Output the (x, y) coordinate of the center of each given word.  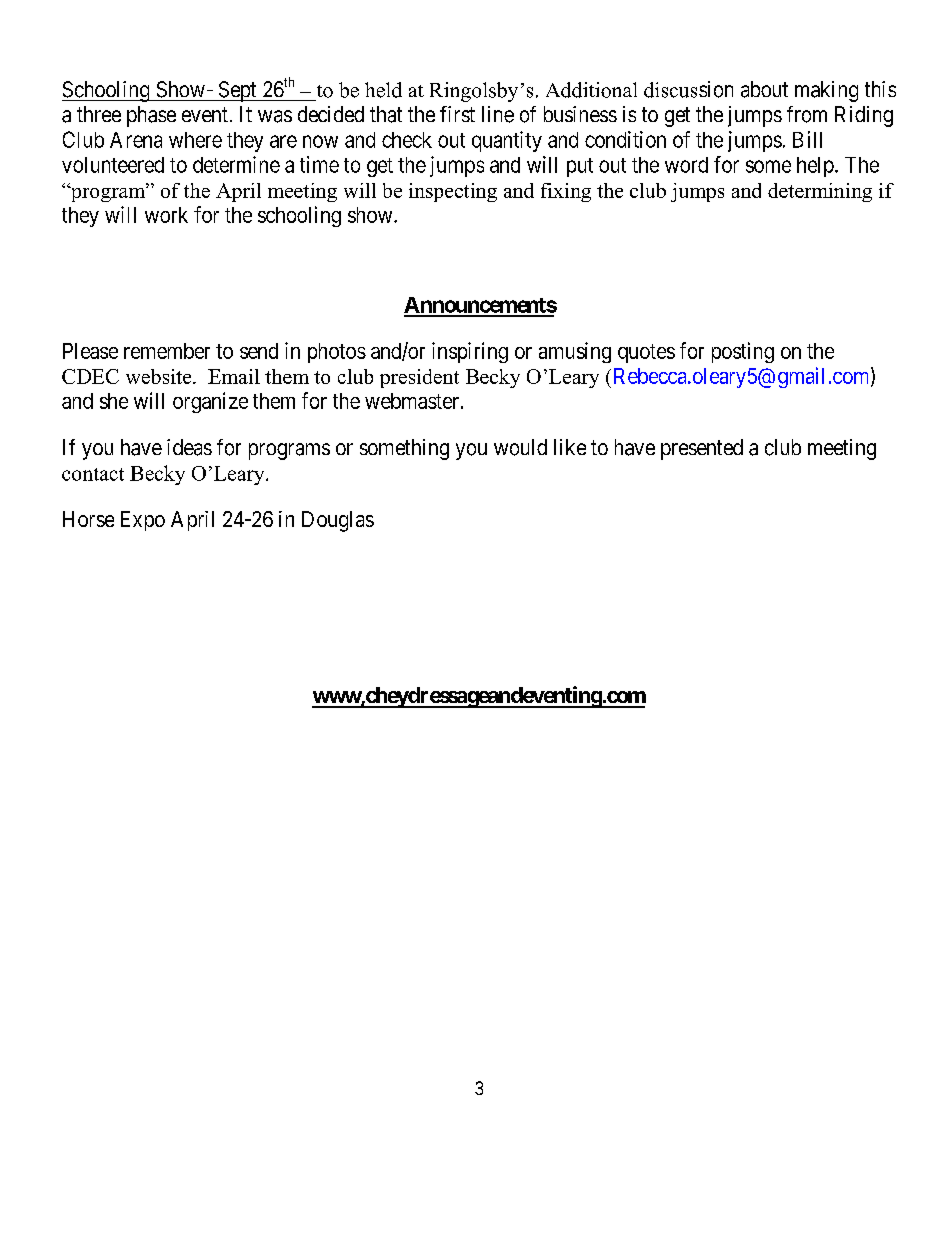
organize (210, 402)
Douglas (338, 521)
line (498, 114)
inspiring (470, 352)
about (764, 89)
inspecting (453, 192)
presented (702, 449)
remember (167, 351)
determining (820, 192)
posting (743, 352)
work (166, 215)
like (570, 447)
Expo (143, 521)
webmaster (412, 401)
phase (151, 116)
